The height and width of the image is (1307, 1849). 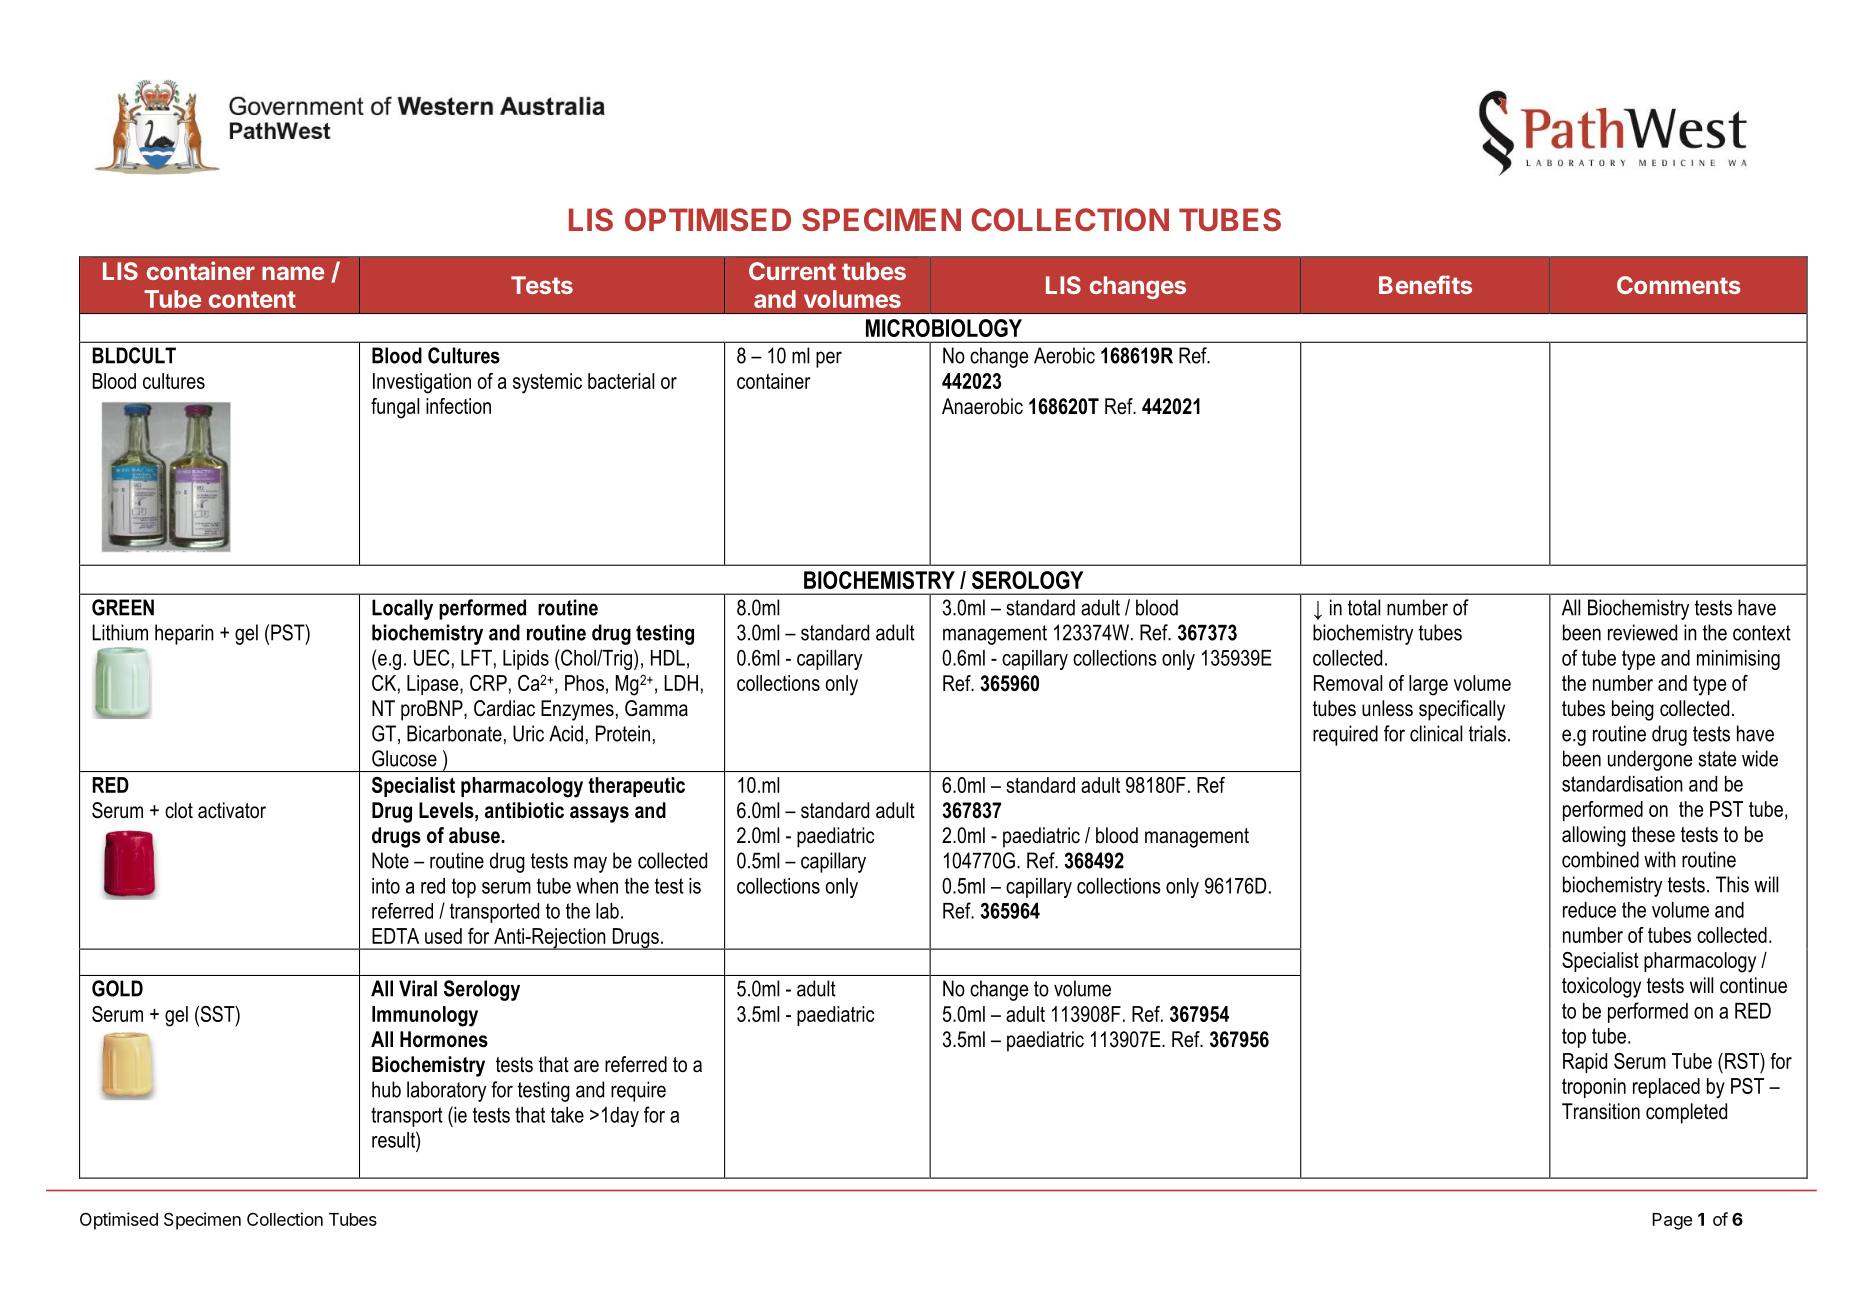 What do you see at coordinates (1672, 1221) in the image?
I see `Page` at bounding box center [1672, 1221].
